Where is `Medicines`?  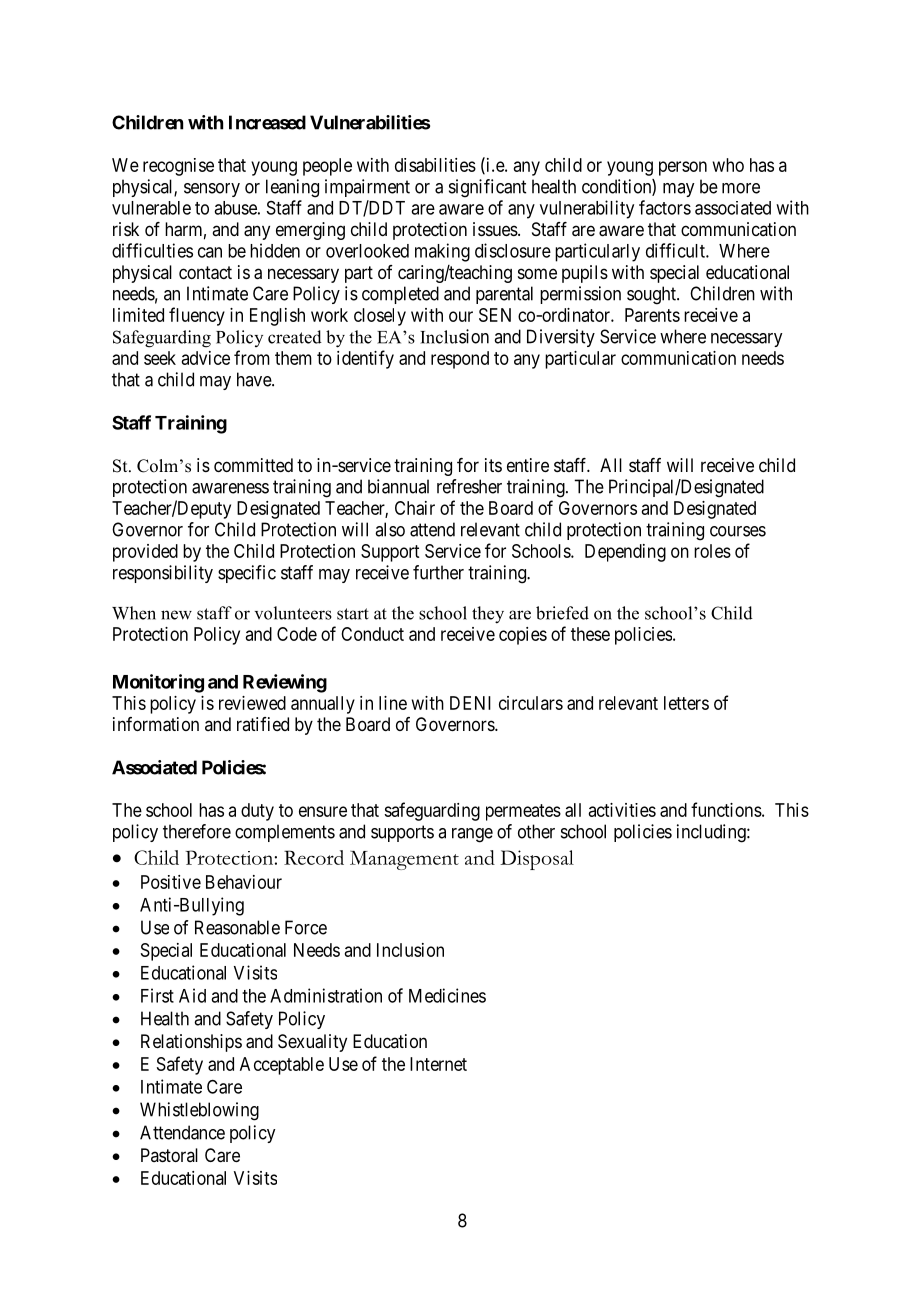
Medicines is located at coordinates (447, 995).
